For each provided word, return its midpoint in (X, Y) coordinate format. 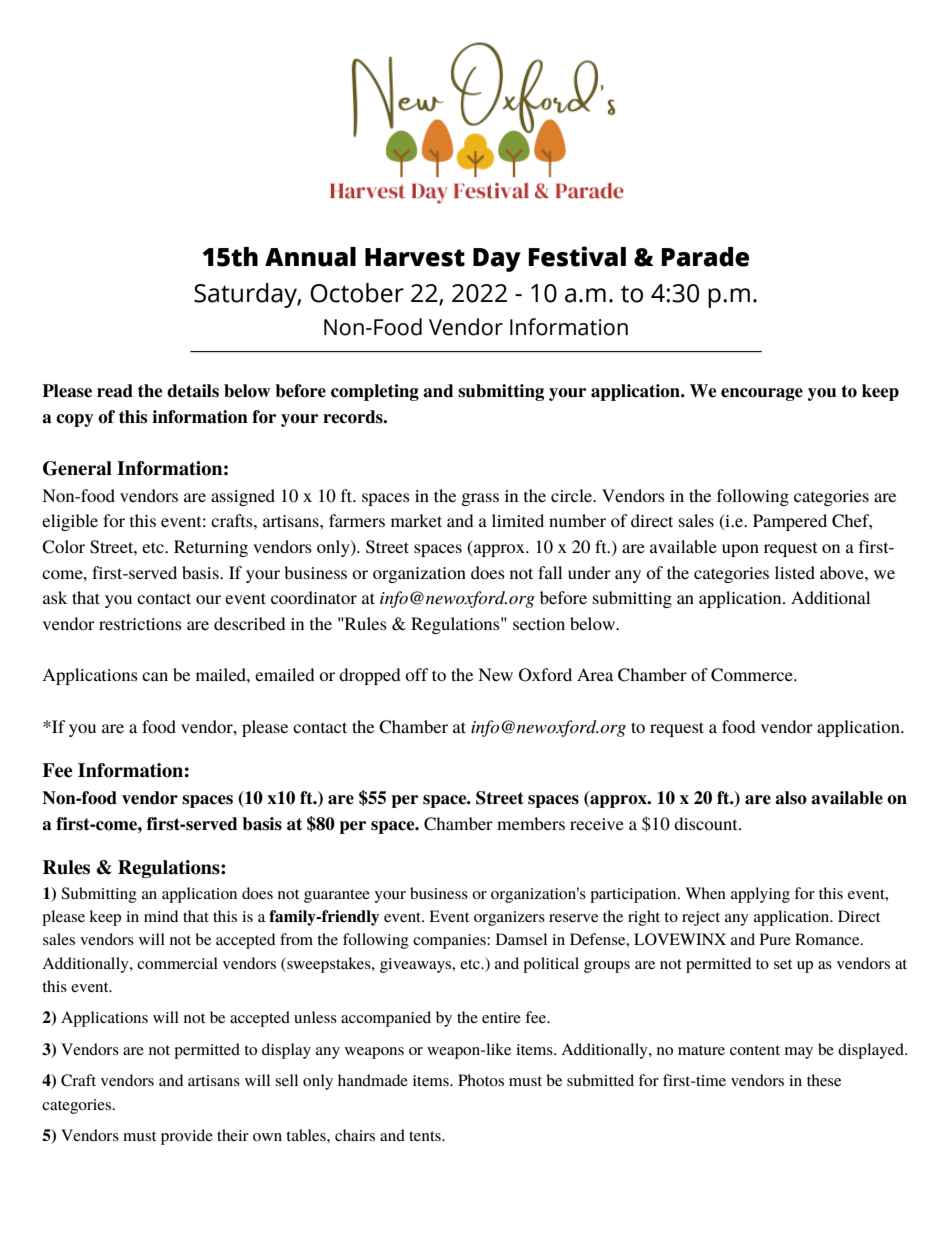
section (539, 624)
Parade (705, 257)
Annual (310, 257)
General (77, 468)
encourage (762, 394)
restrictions (140, 624)
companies (450, 941)
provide (187, 1137)
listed (795, 572)
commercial (177, 963)
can (155, 676)
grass (480, 499)
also (791, 798)
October (357, 293)
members (531, 823)
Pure (775, 939)
